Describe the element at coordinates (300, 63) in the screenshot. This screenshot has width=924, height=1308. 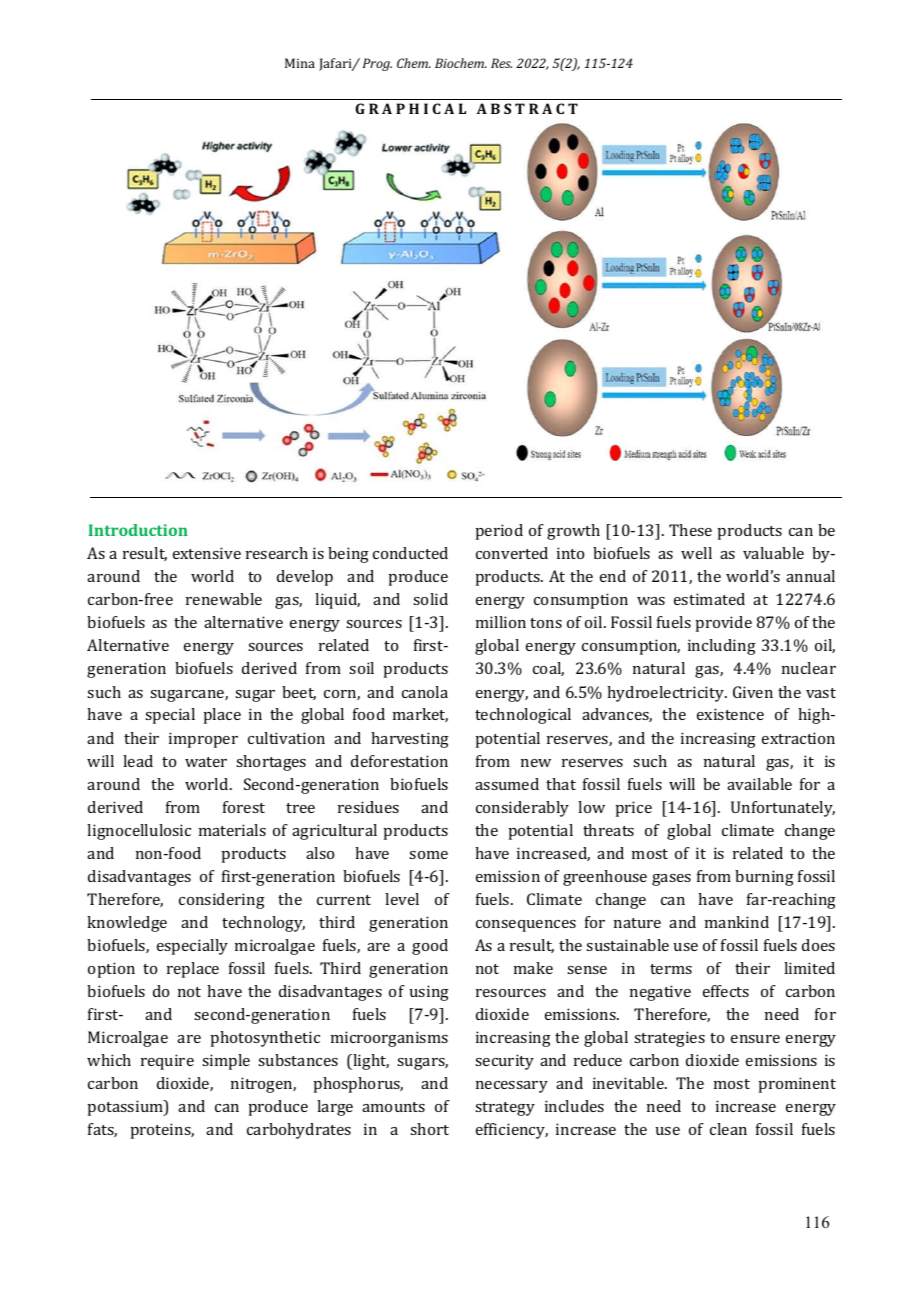
I see `Mina` at that location.
